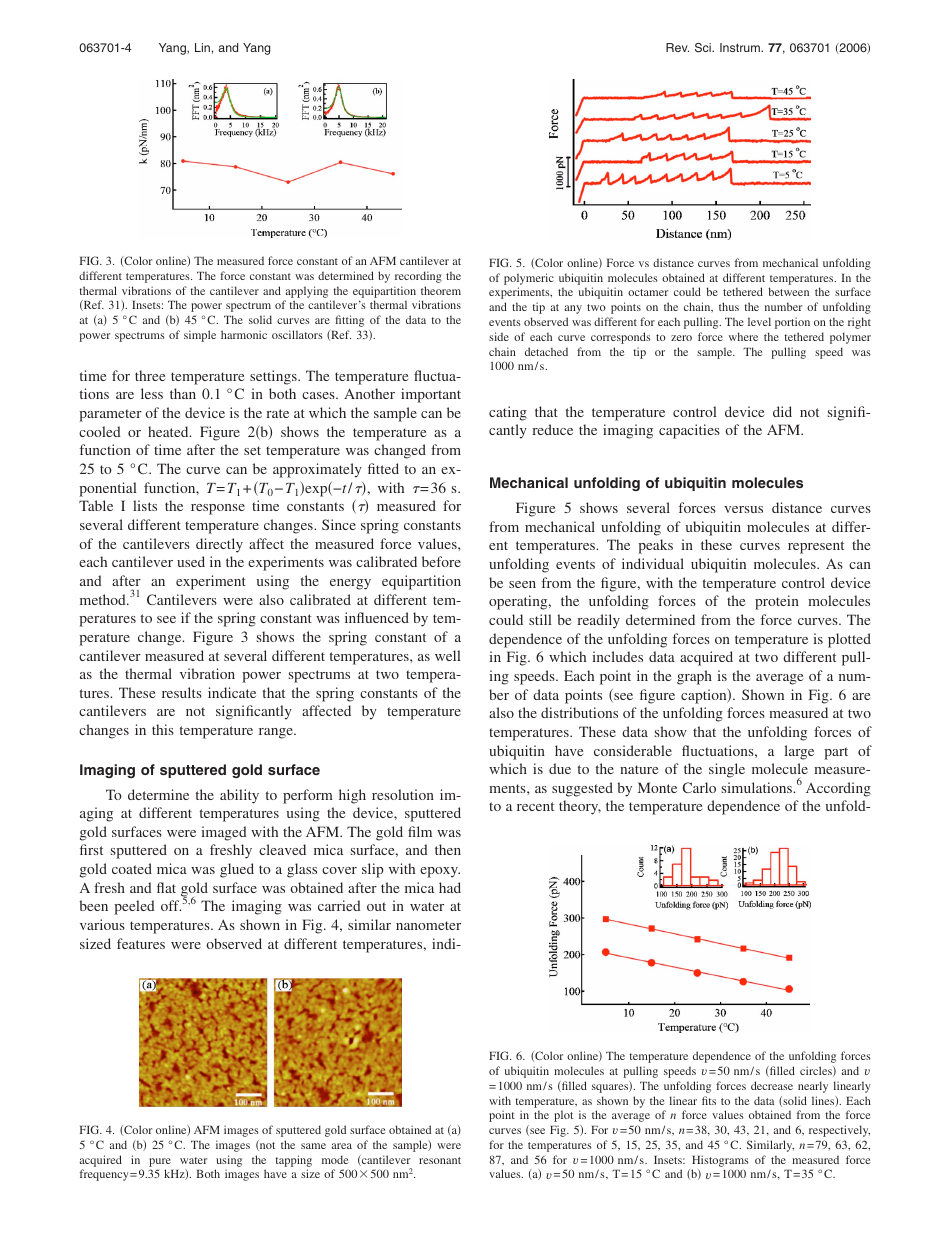  I want to click on flat, so click(166, 887).
